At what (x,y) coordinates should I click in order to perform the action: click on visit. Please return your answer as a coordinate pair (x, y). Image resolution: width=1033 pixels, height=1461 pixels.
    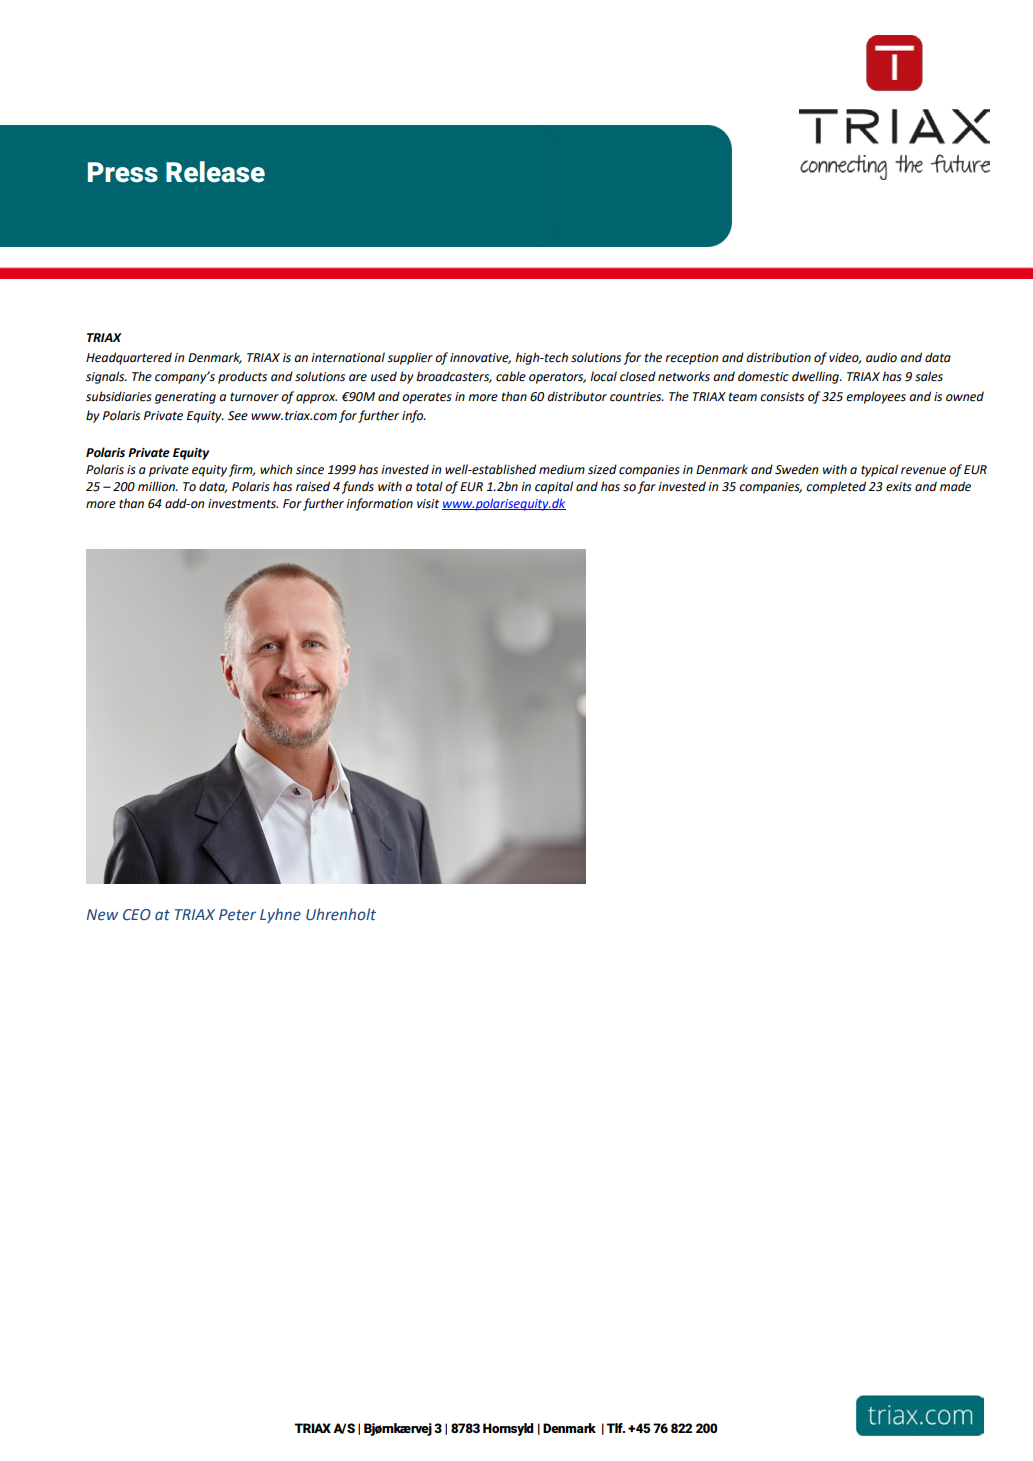
    Looking at the image, I should click on (428, 504).
